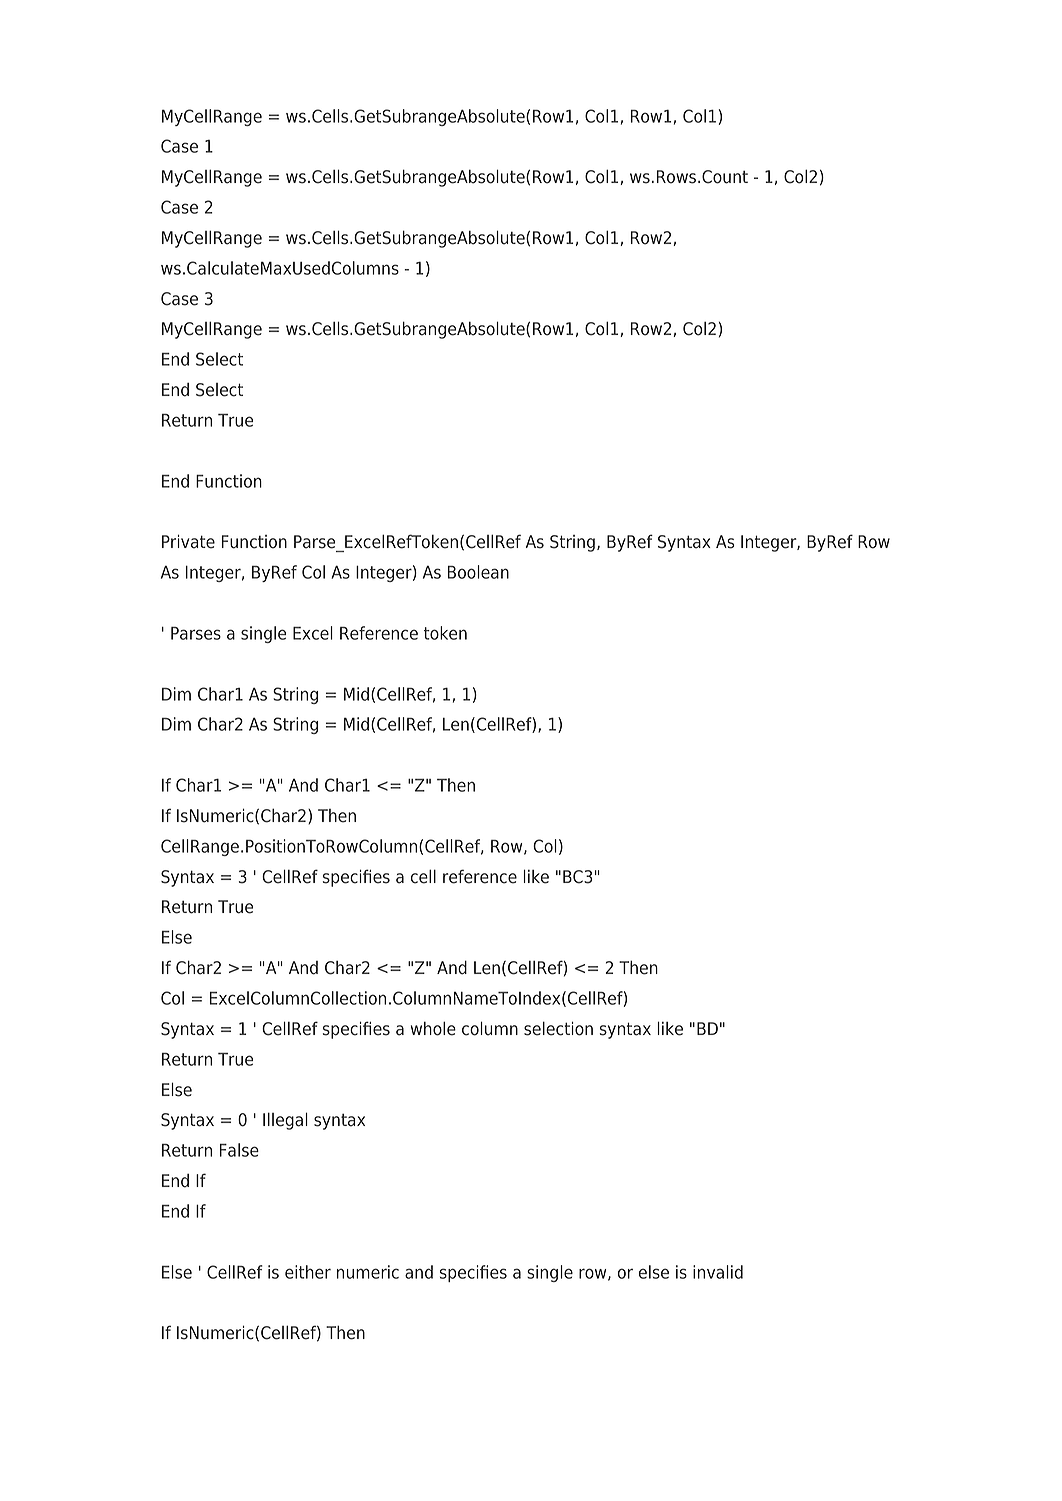 This image has height=1501, width=1062. I want to click on False, so click(239, 1150).
